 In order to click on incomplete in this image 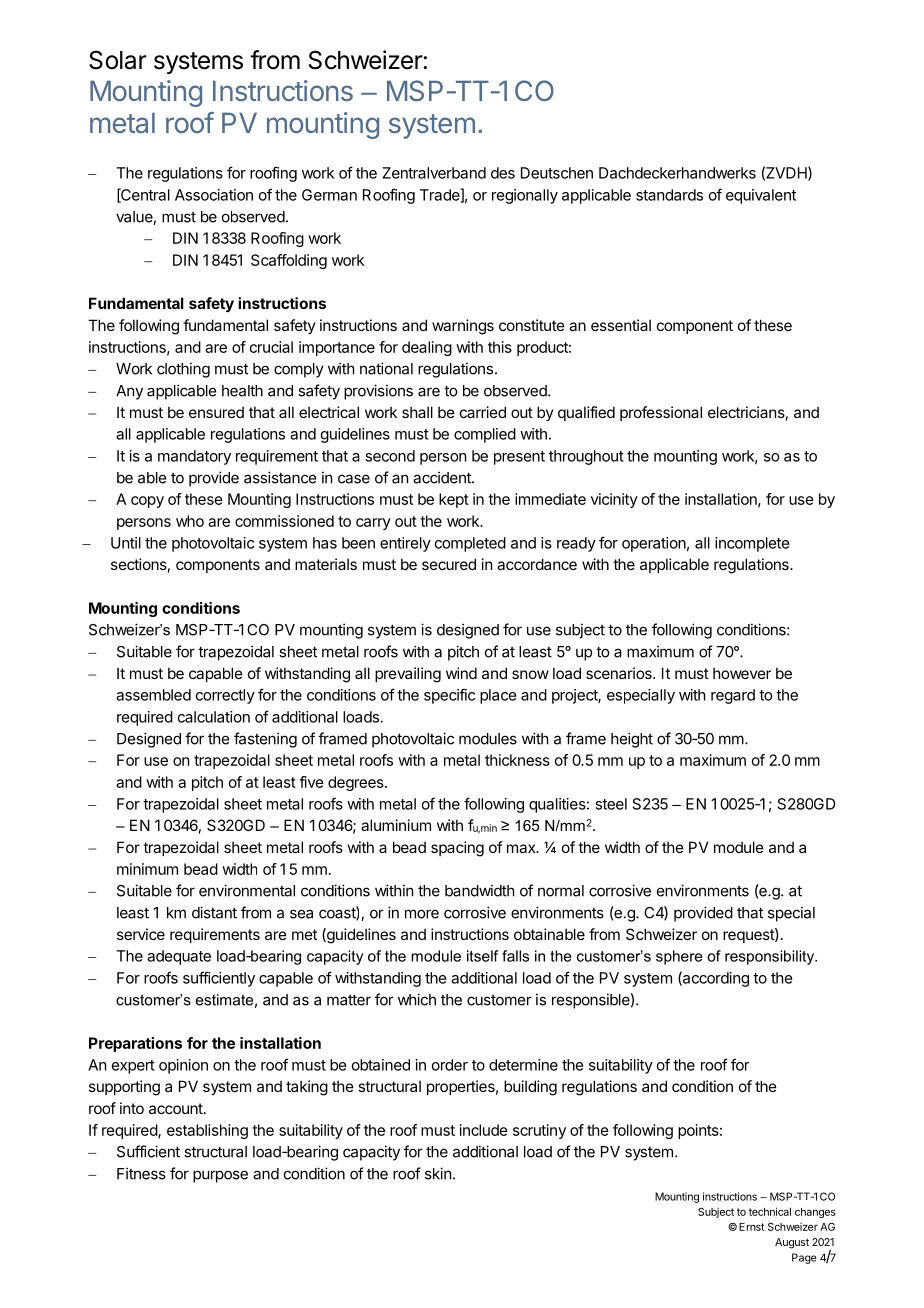, I will do `click(752, 544)`.
